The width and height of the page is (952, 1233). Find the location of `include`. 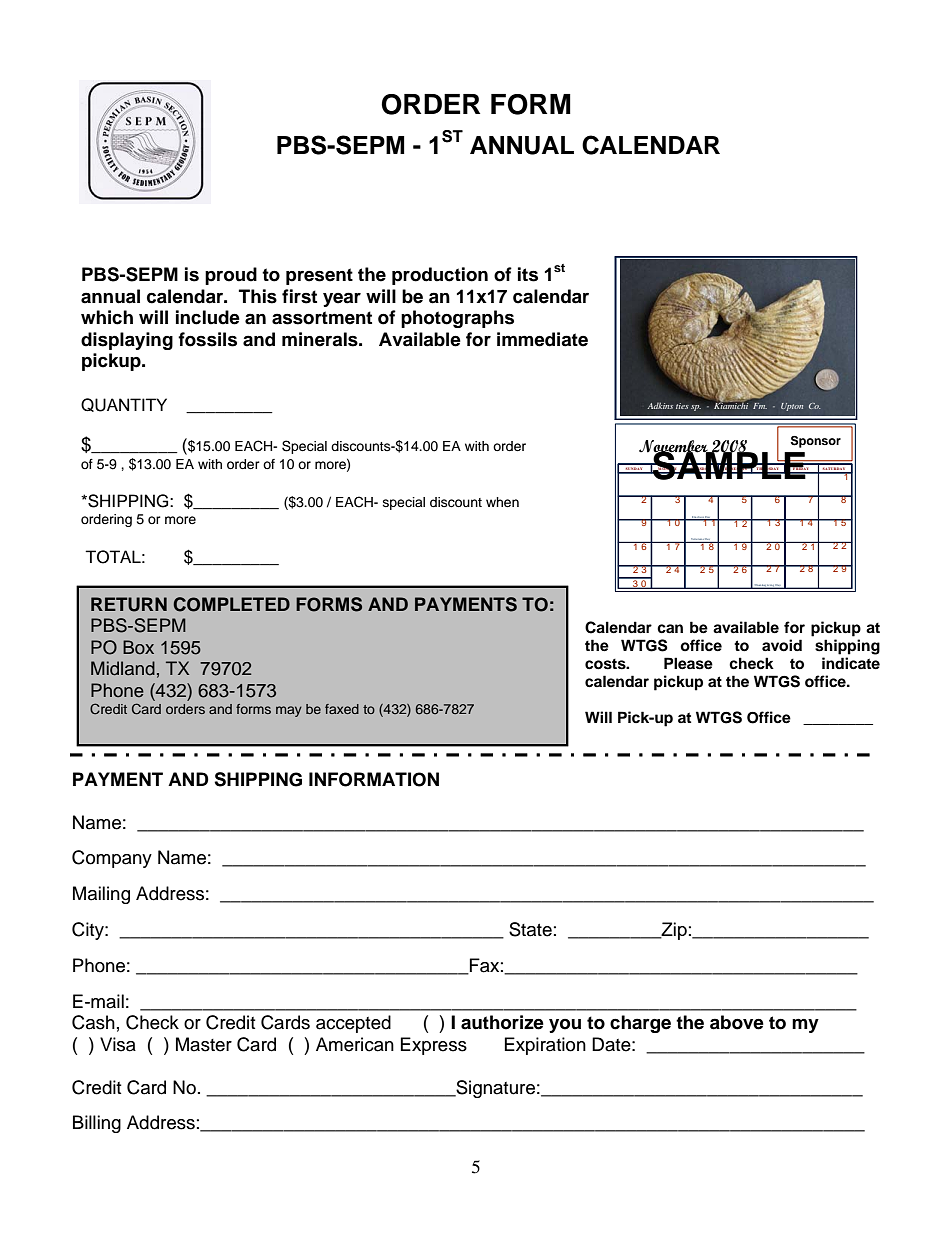

include is located at coordinates (208, 317).
